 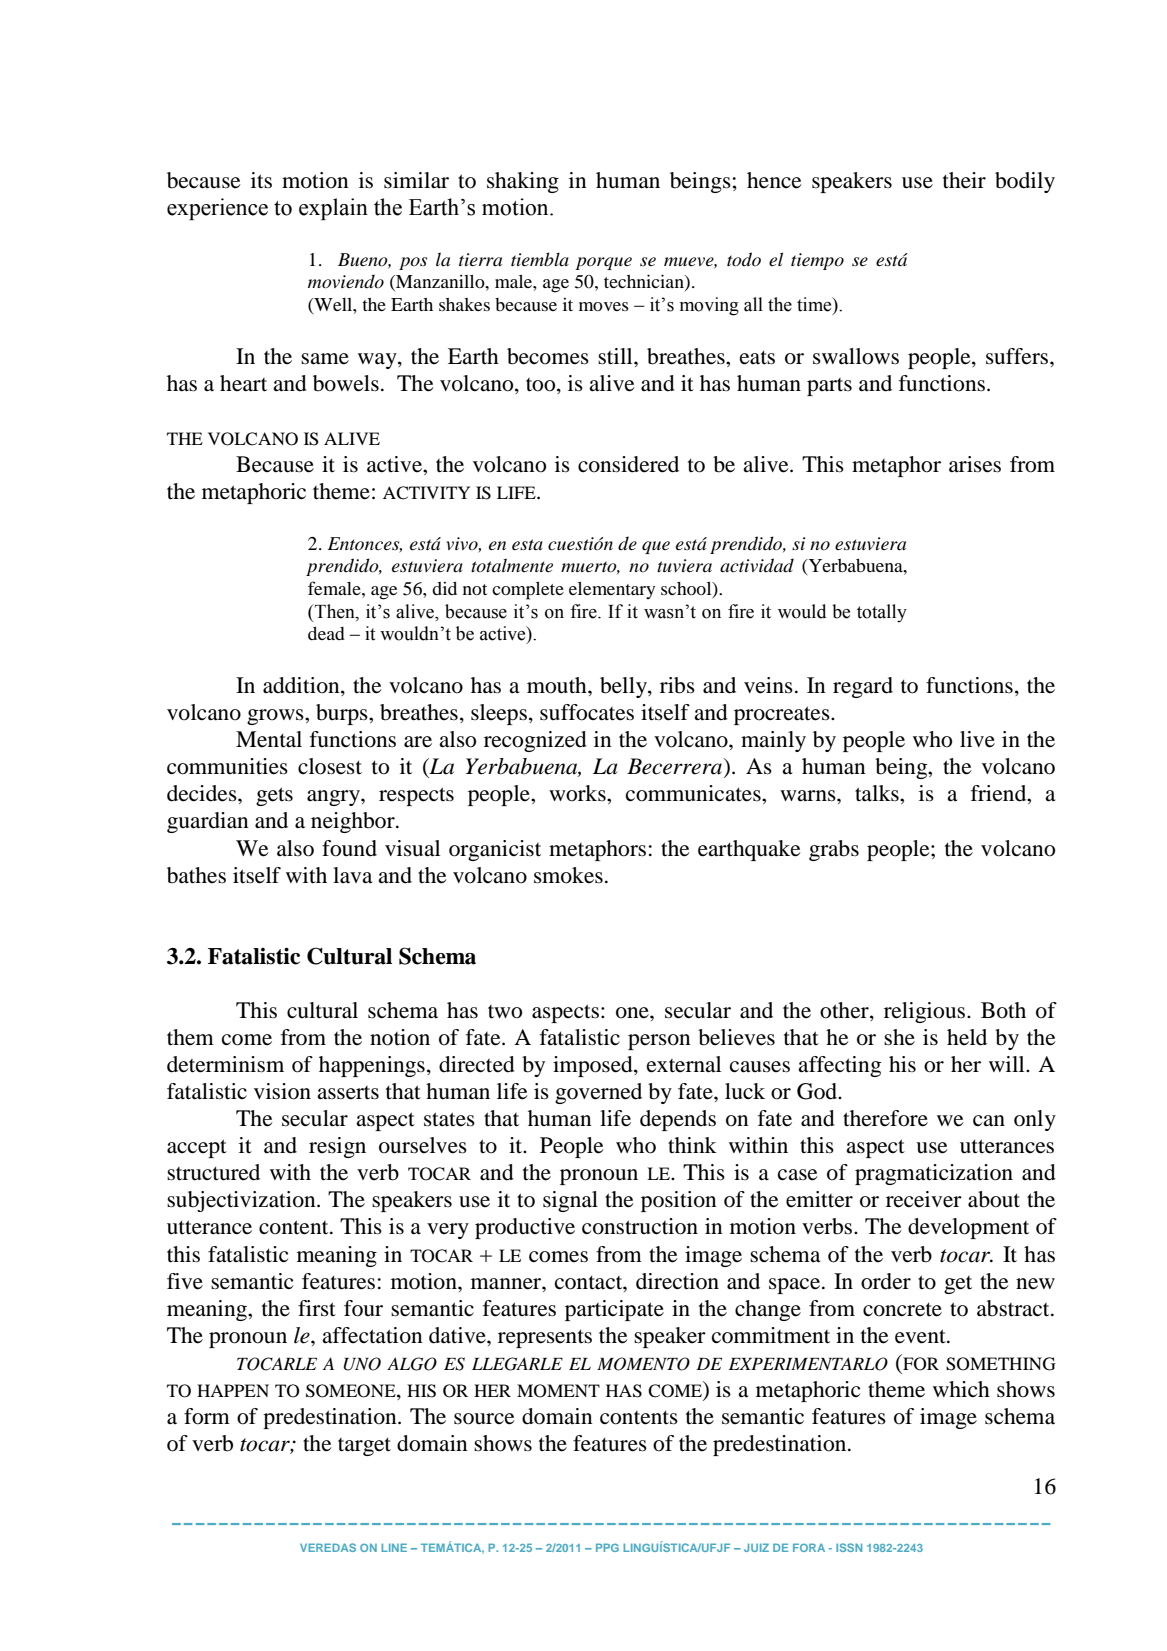 What do you see at coordinates (882, 613) in the image?
I see `totally` at bounding box center [882, 613].
